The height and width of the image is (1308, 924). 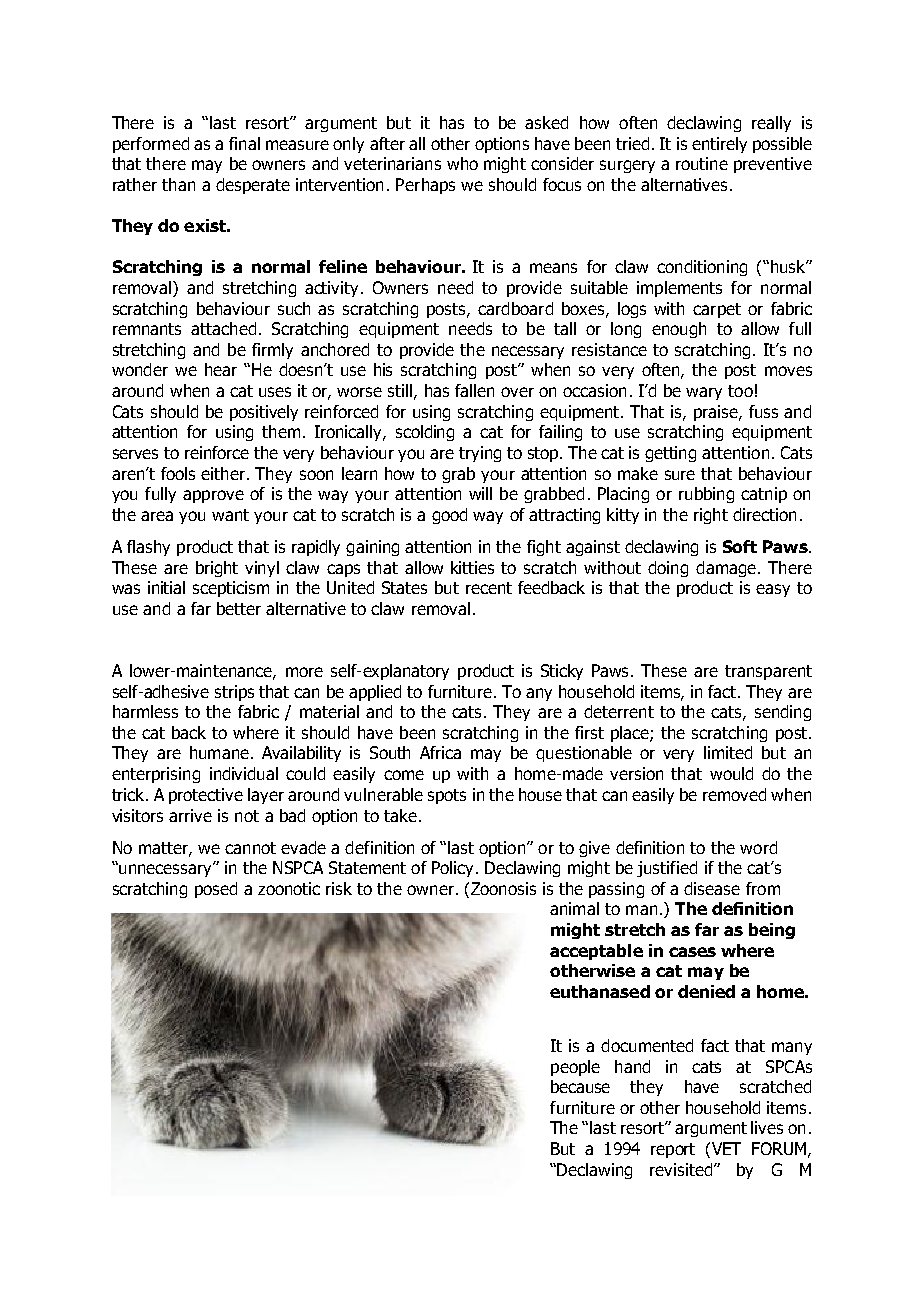 What do you see at coordinates (216, 890) in the image?
I see `posed` at bounding box center [216, 890].
